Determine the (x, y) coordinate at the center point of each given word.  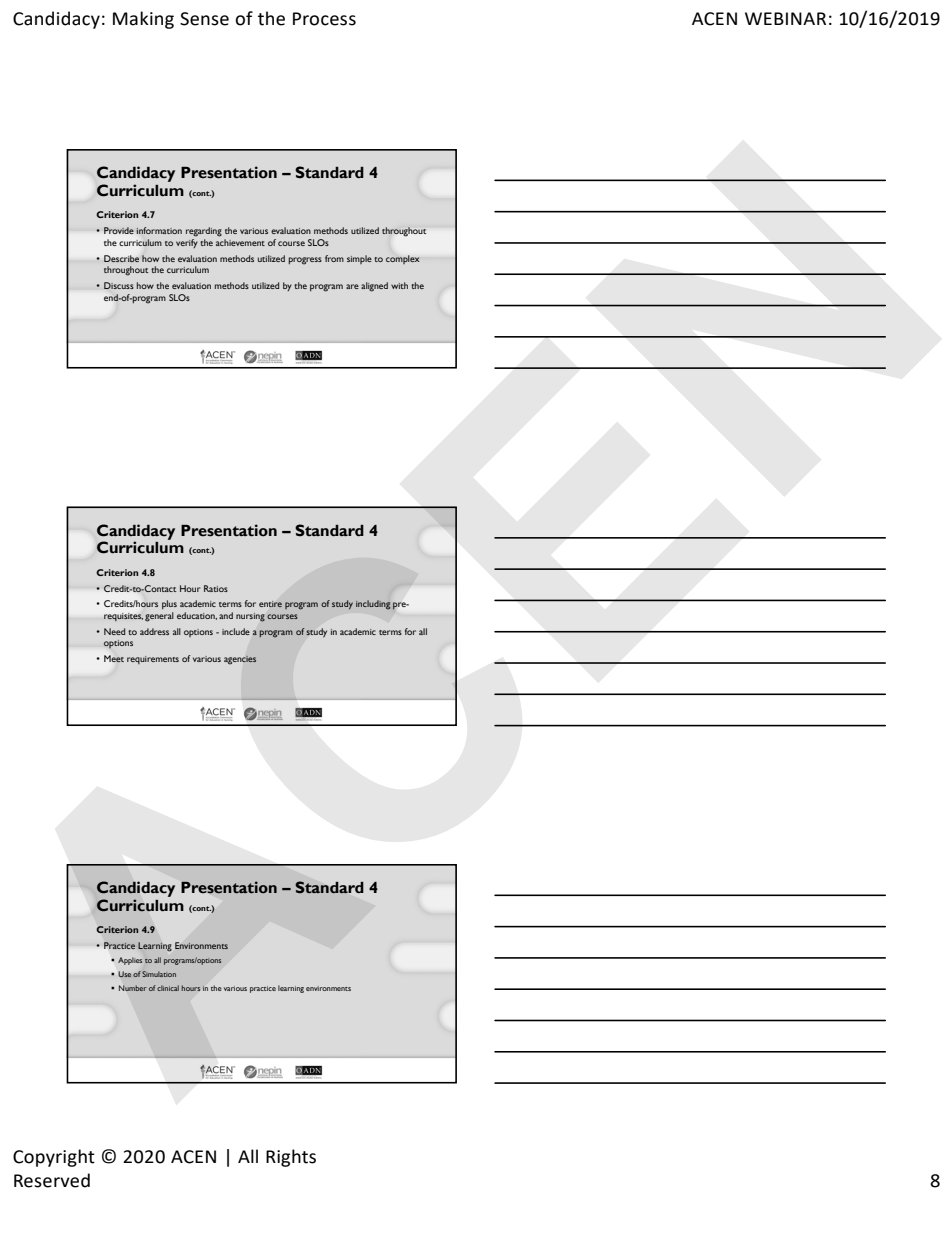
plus (169, 604)
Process (324, 19)
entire (270, 604)
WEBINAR (785, 18)
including (373, 605)
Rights (291, 1158)
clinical (168, 988)
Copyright (54, 1158)
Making (143, 20)
